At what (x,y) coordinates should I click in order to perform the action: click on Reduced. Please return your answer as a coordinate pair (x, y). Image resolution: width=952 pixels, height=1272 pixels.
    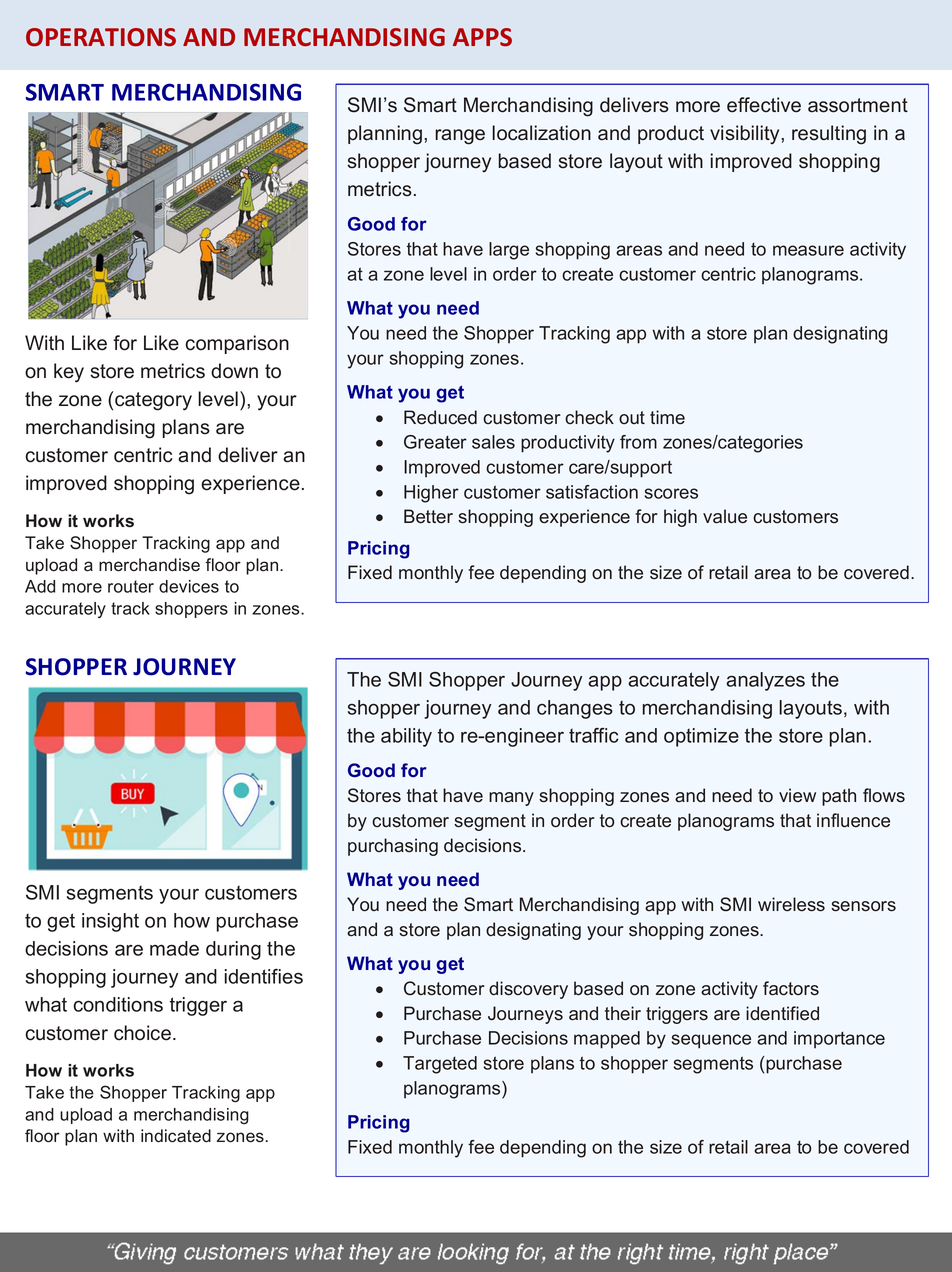
    Looking at the image, I should click on (440, 417).
